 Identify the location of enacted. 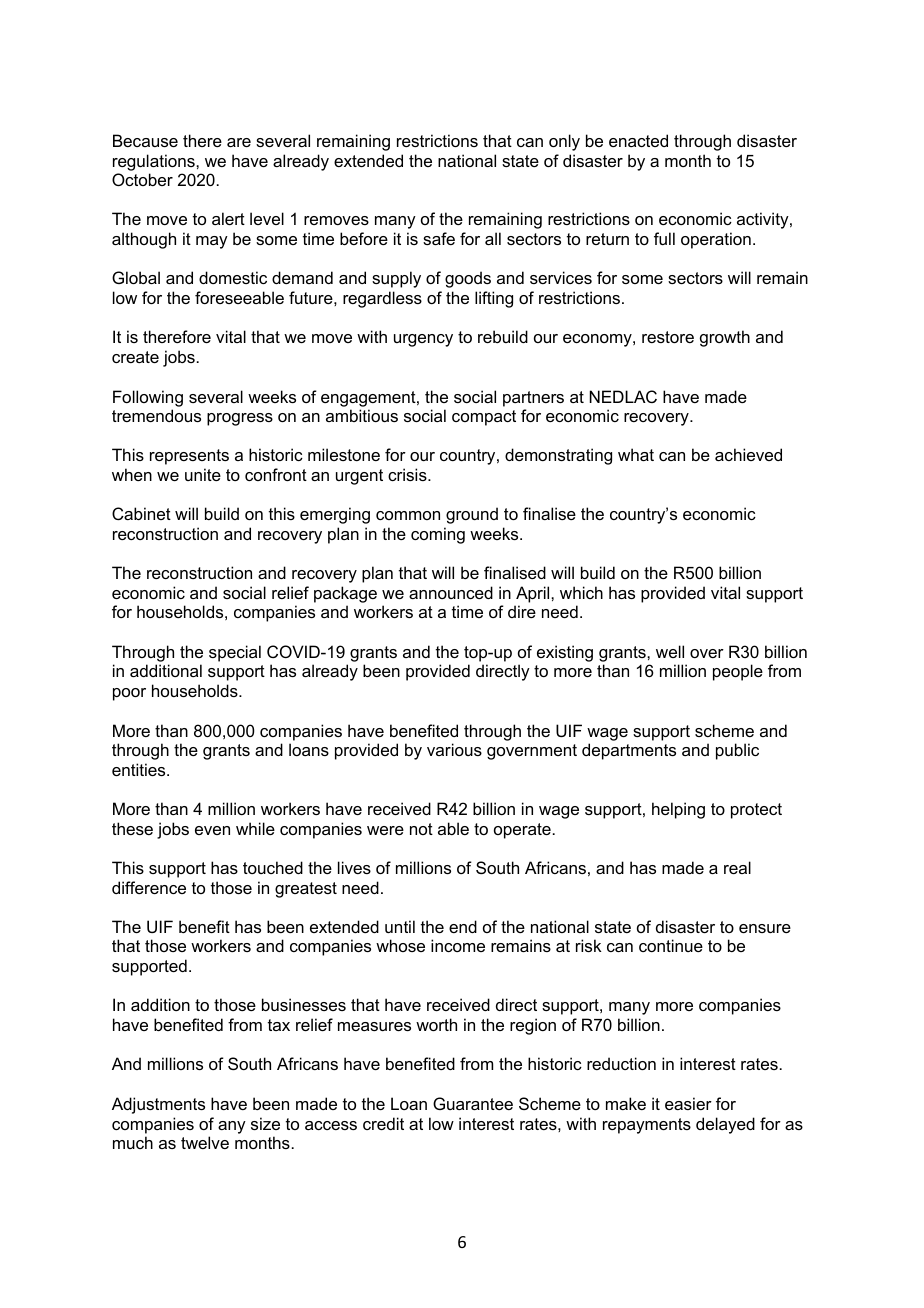
(638, 140).
